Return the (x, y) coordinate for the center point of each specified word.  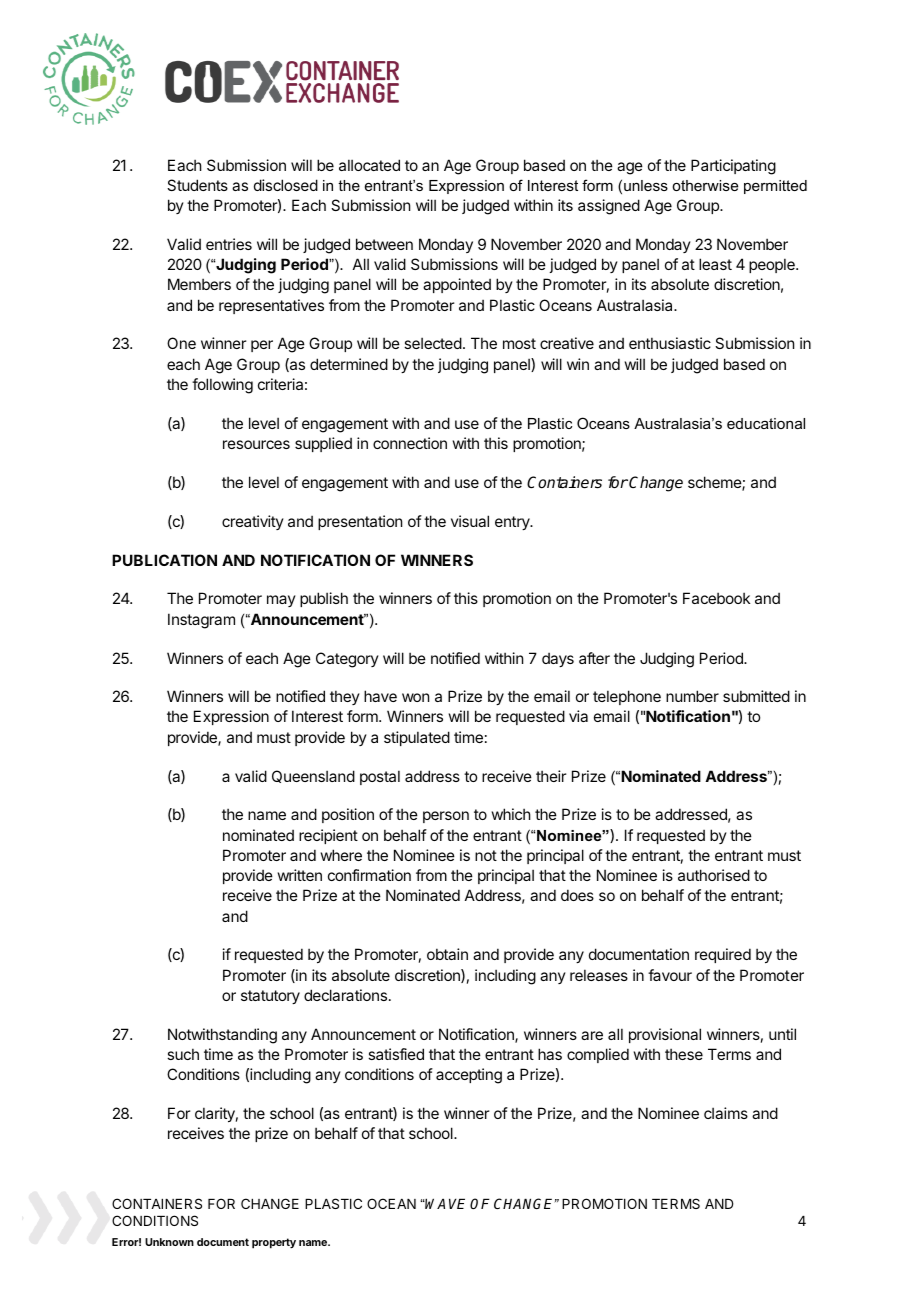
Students (197, 185)
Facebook (716, 598)
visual (470, 521)
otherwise (705, 185)
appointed (457, 285)
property (274, 1243)
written (300, 875)
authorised (714, 875)
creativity (253, 522)
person (446, 817)
